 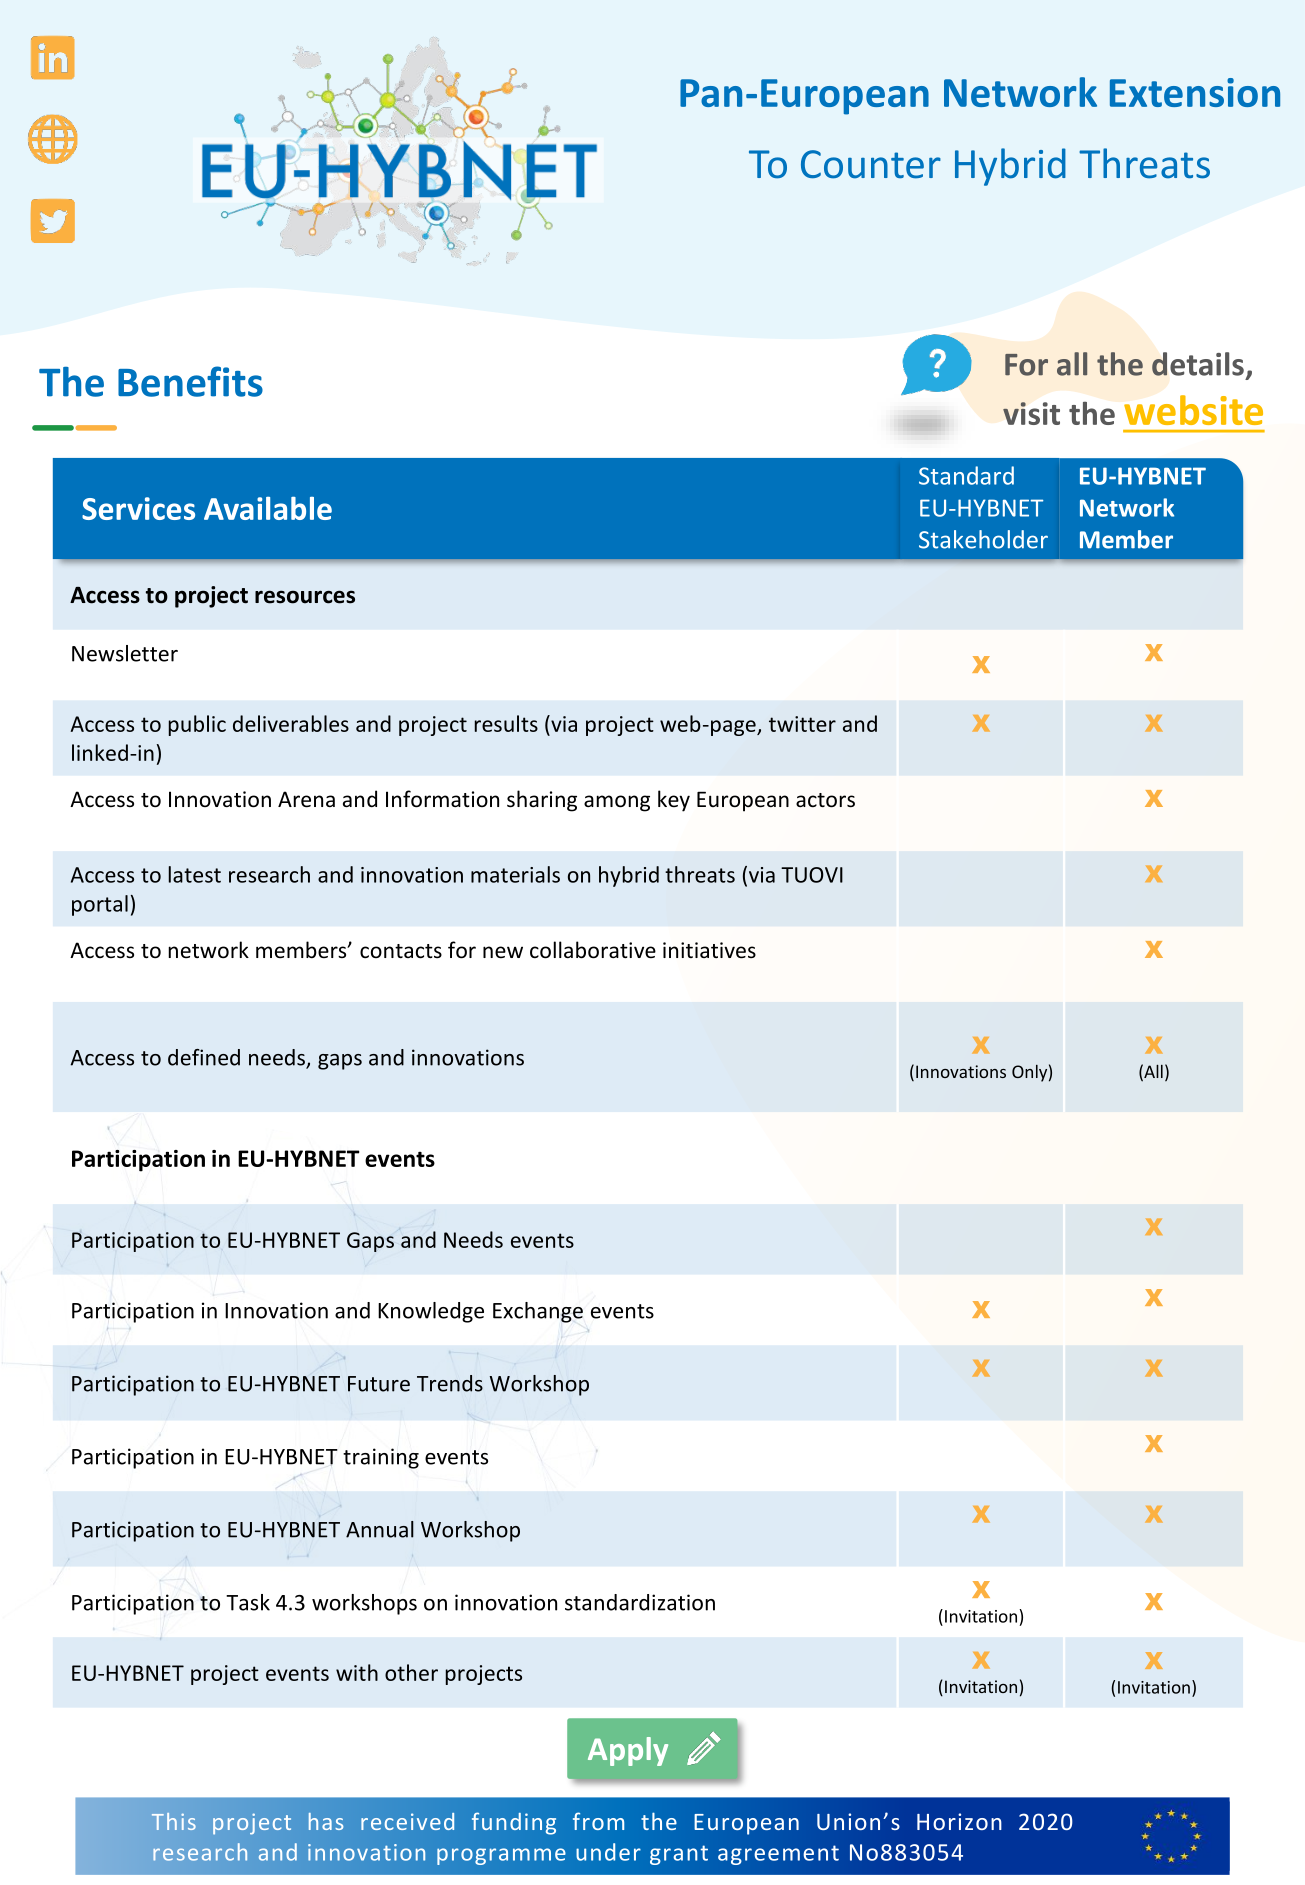 What do you see at coordinates (598, 1821) in the document?
I see `from` at bounding box center [598, 1821].
